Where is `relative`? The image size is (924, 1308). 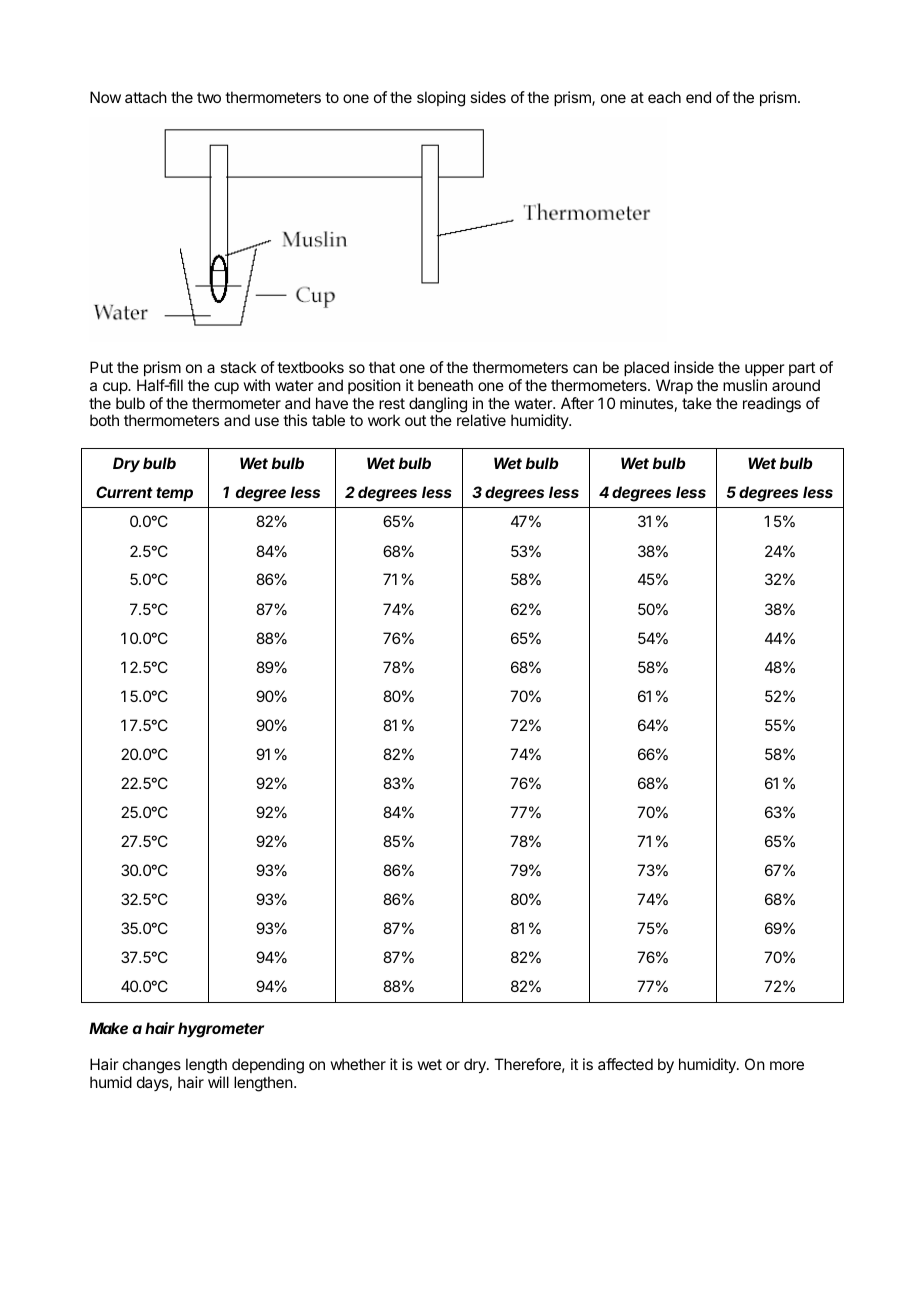
relative is located at coordinates (481, 420).
